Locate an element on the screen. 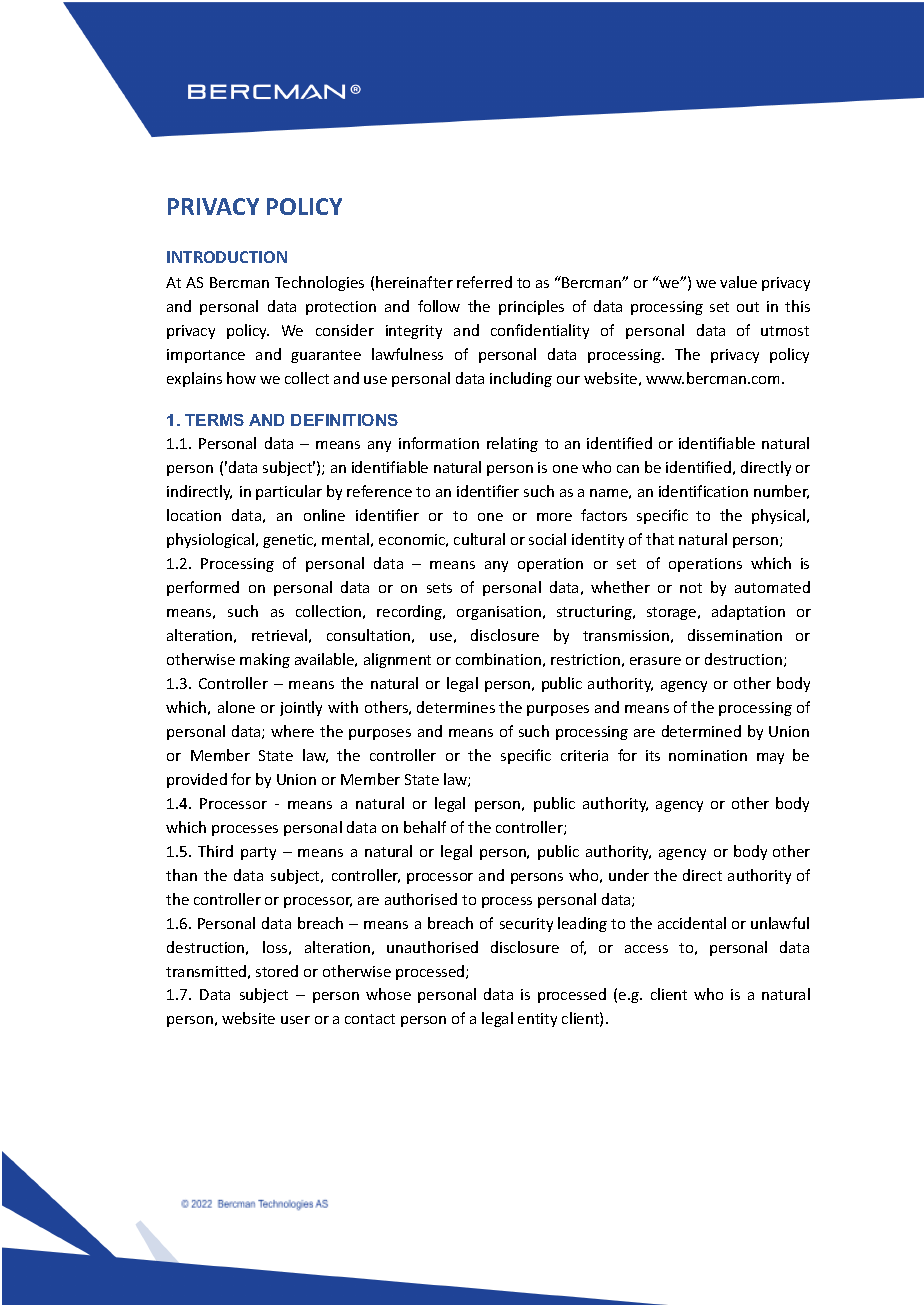 The height and width of the screenshot is (1307, 924). particular is located at coordinates (289, 492).
